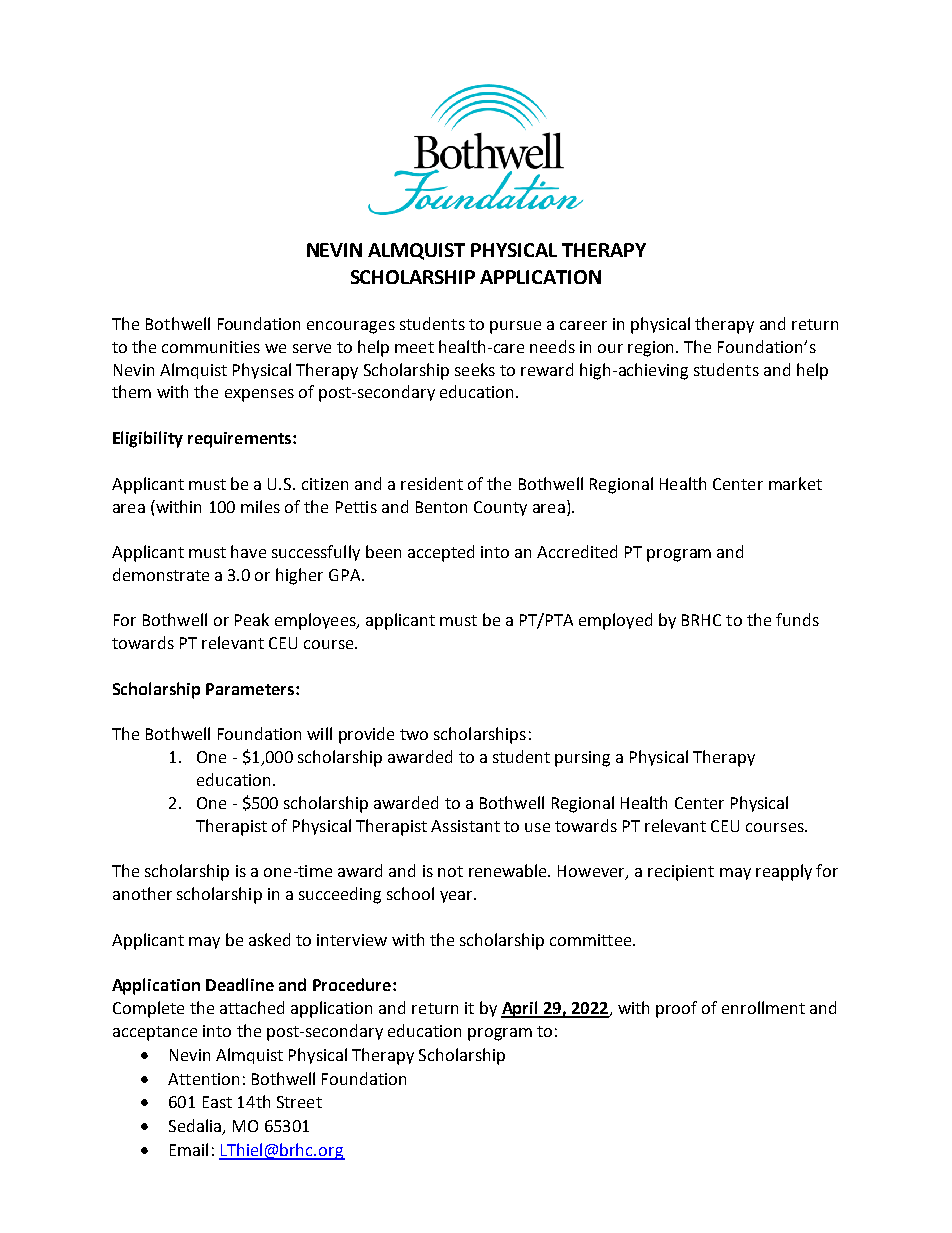  What do you see at coordinates (552, 346) in the document?
I see `needs` at bounding box center [552, 346].
